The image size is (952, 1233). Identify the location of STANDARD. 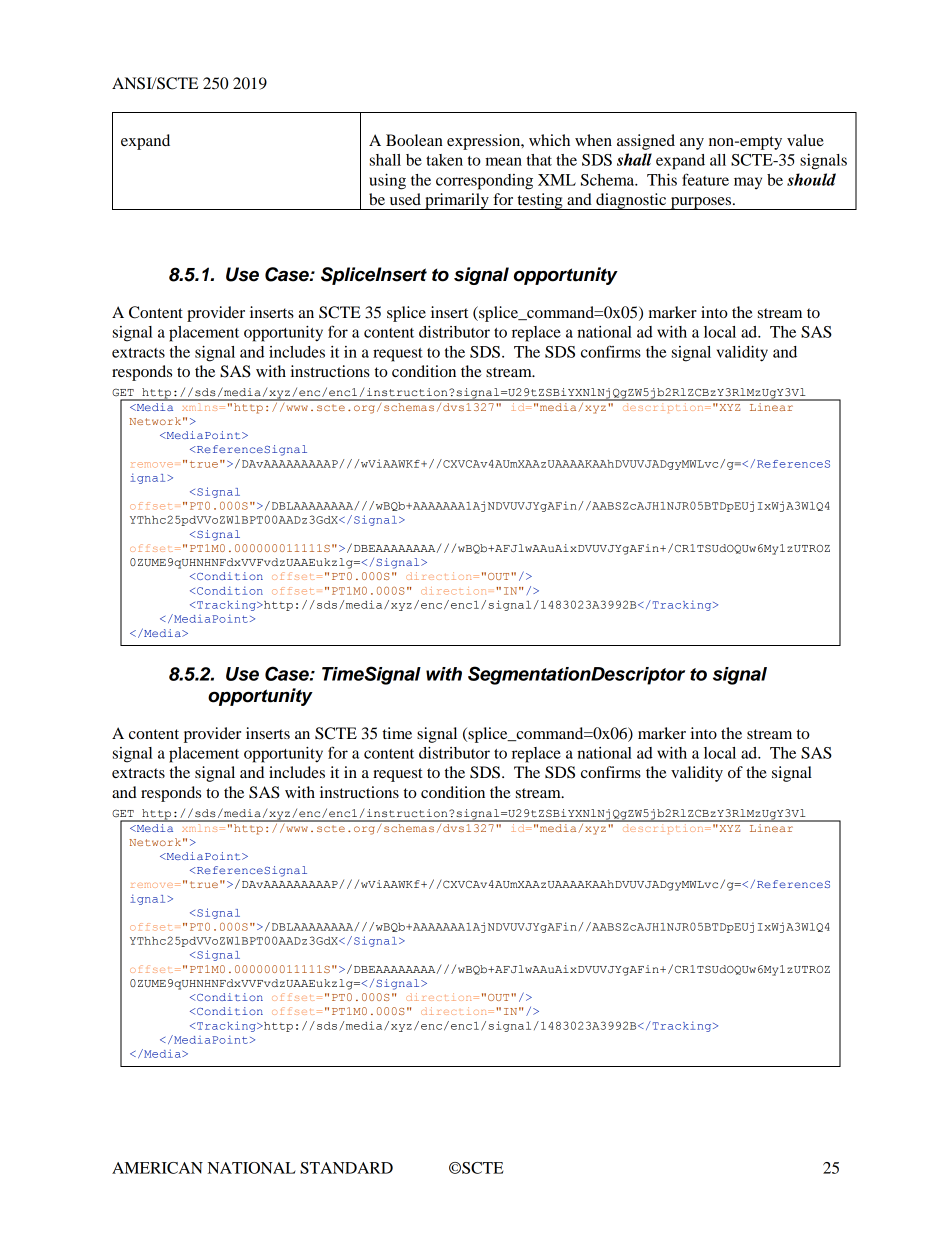
(346, 1168).
